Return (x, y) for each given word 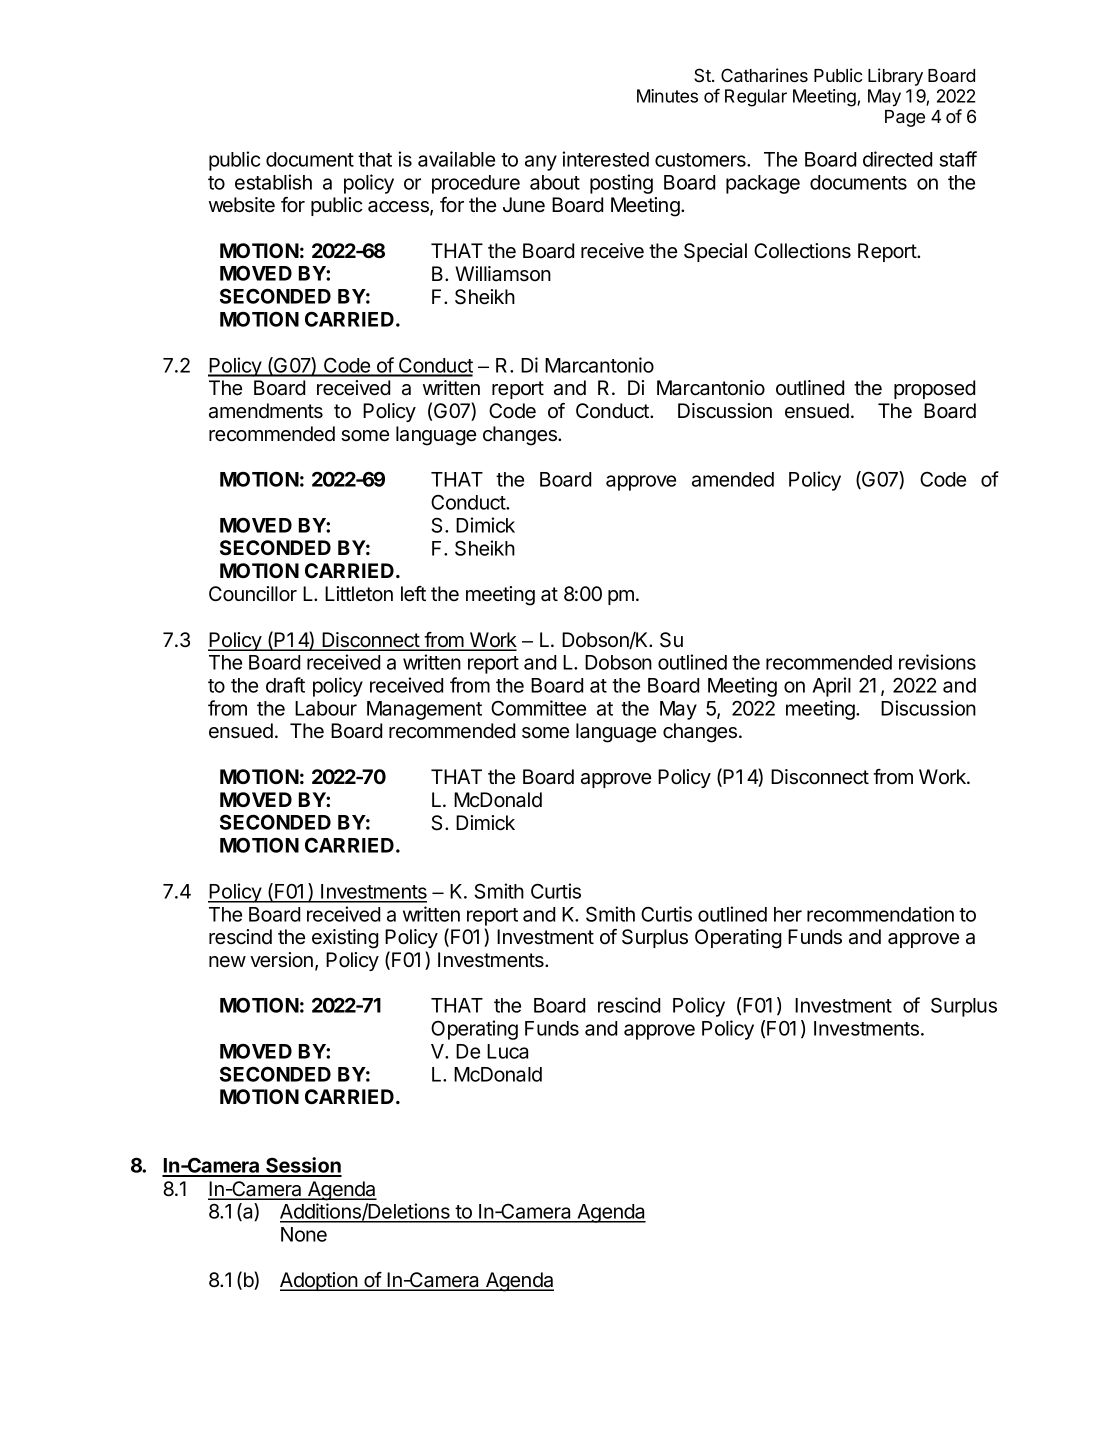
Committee (538, 708)
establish (273, 182)
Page (905, 118)
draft (285, 685)
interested (605, 159)
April (831, 687)
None (304, 1234)
